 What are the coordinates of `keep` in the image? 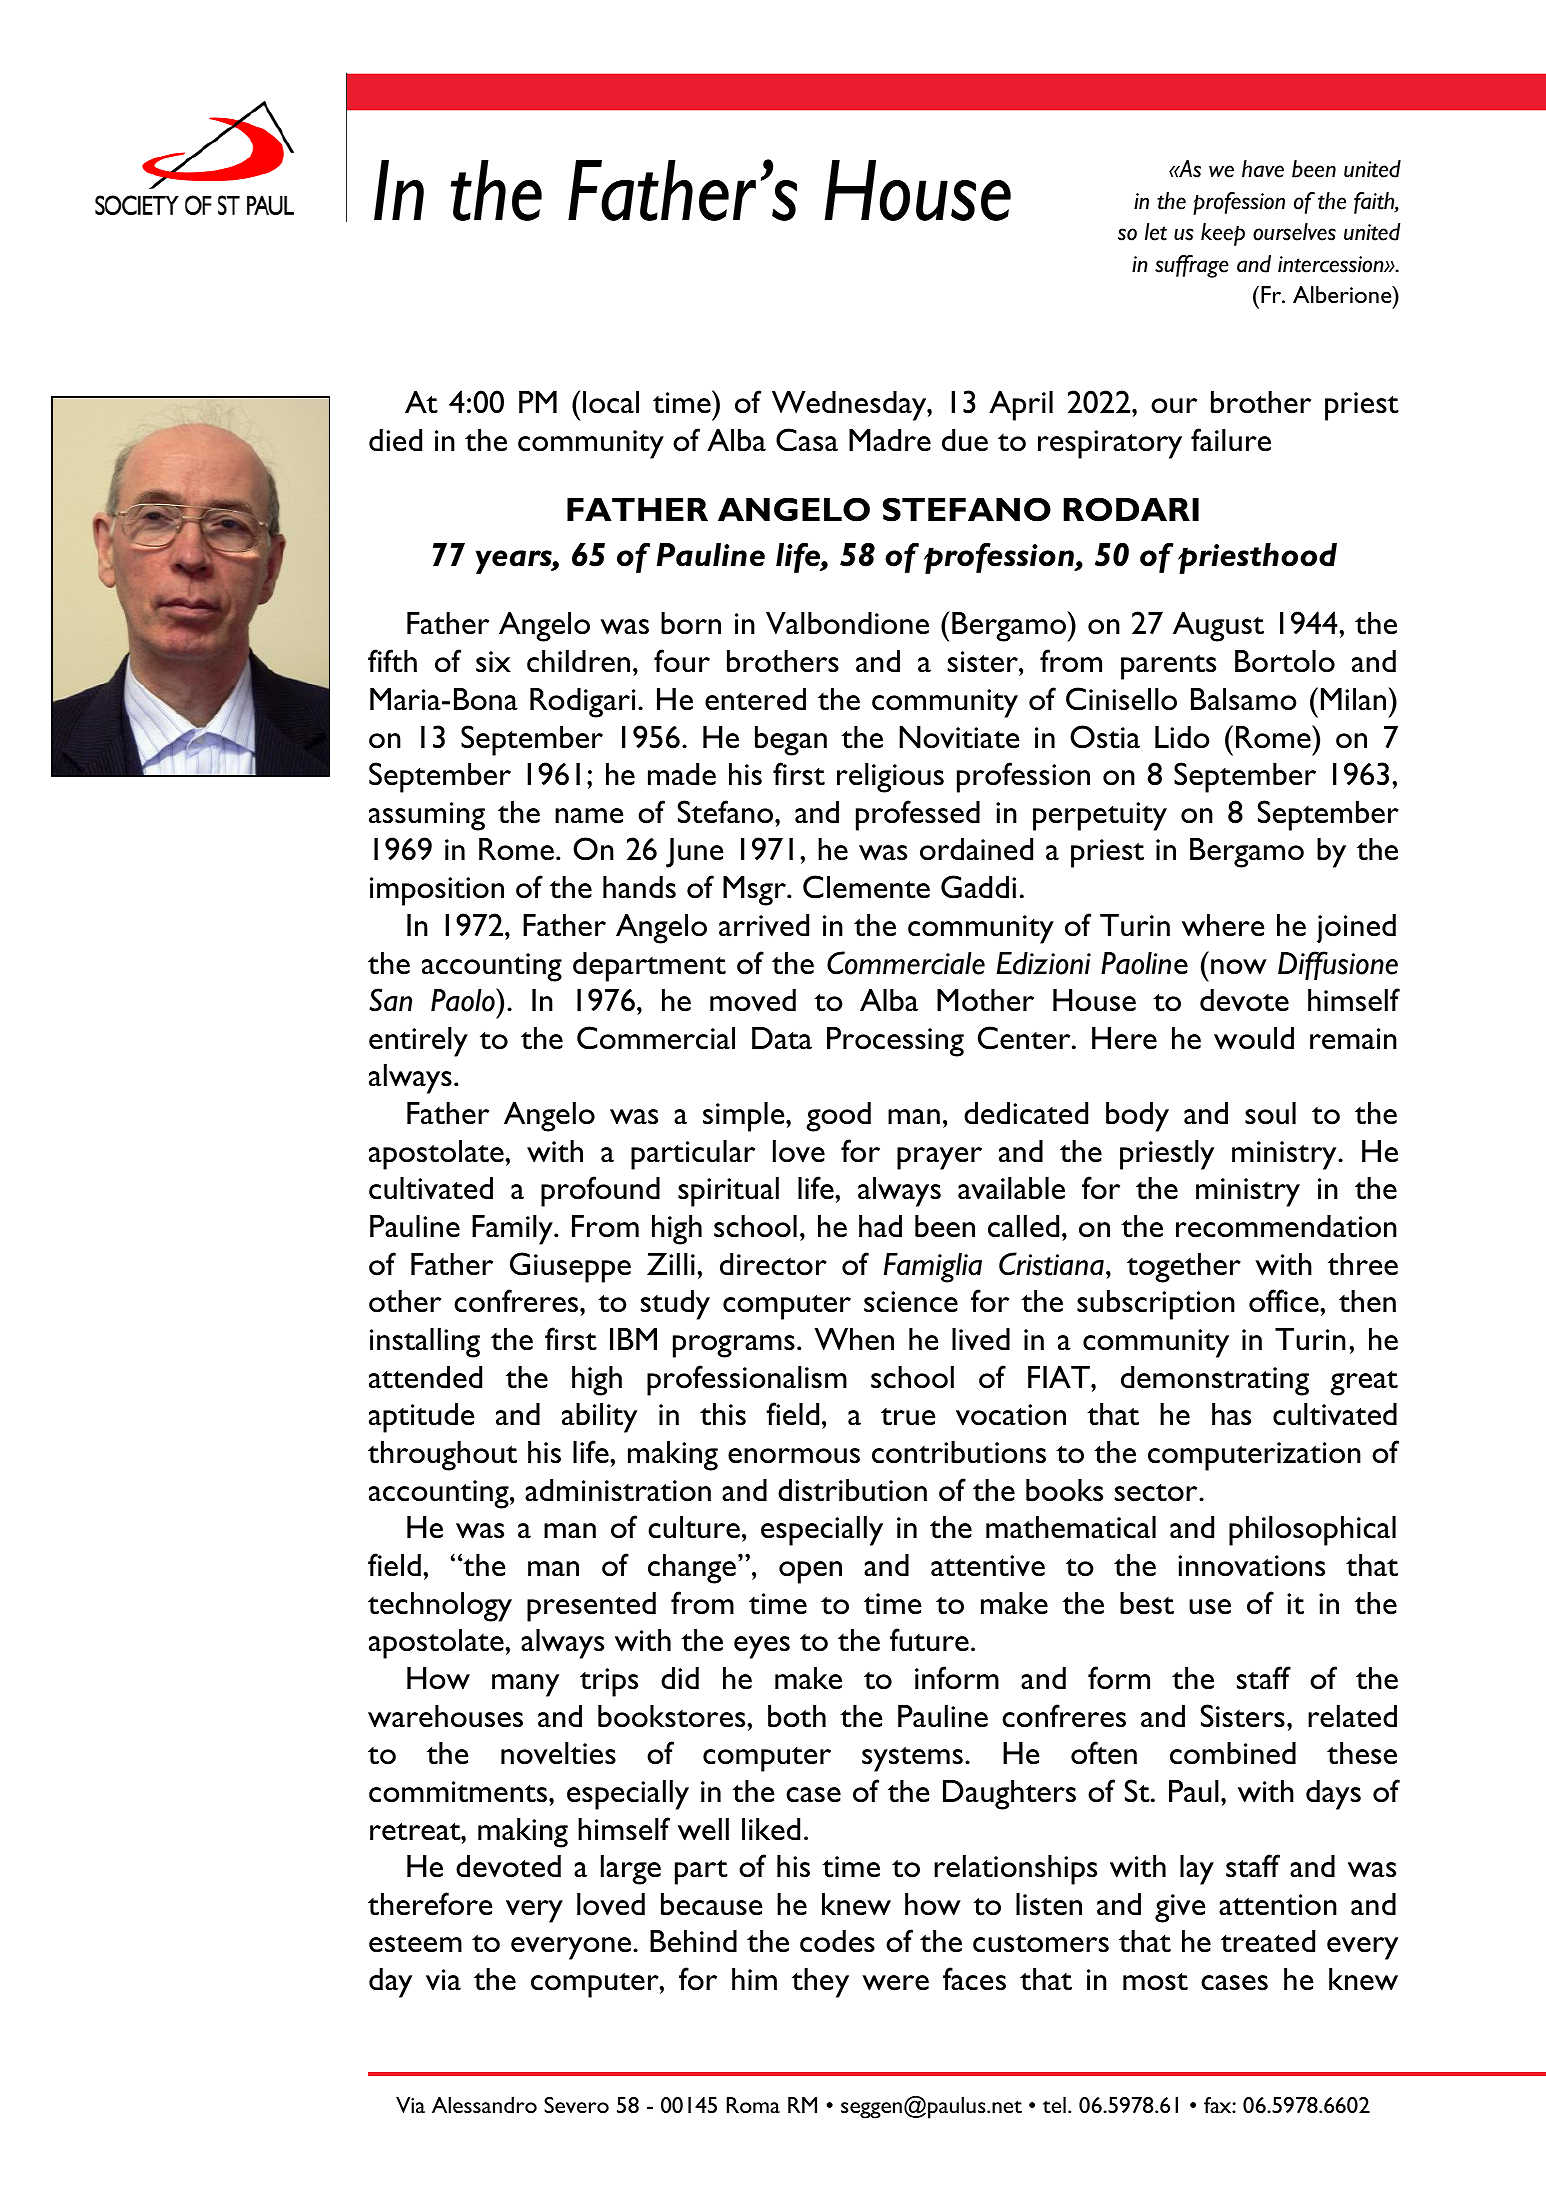 It's located at (1223, 234).
